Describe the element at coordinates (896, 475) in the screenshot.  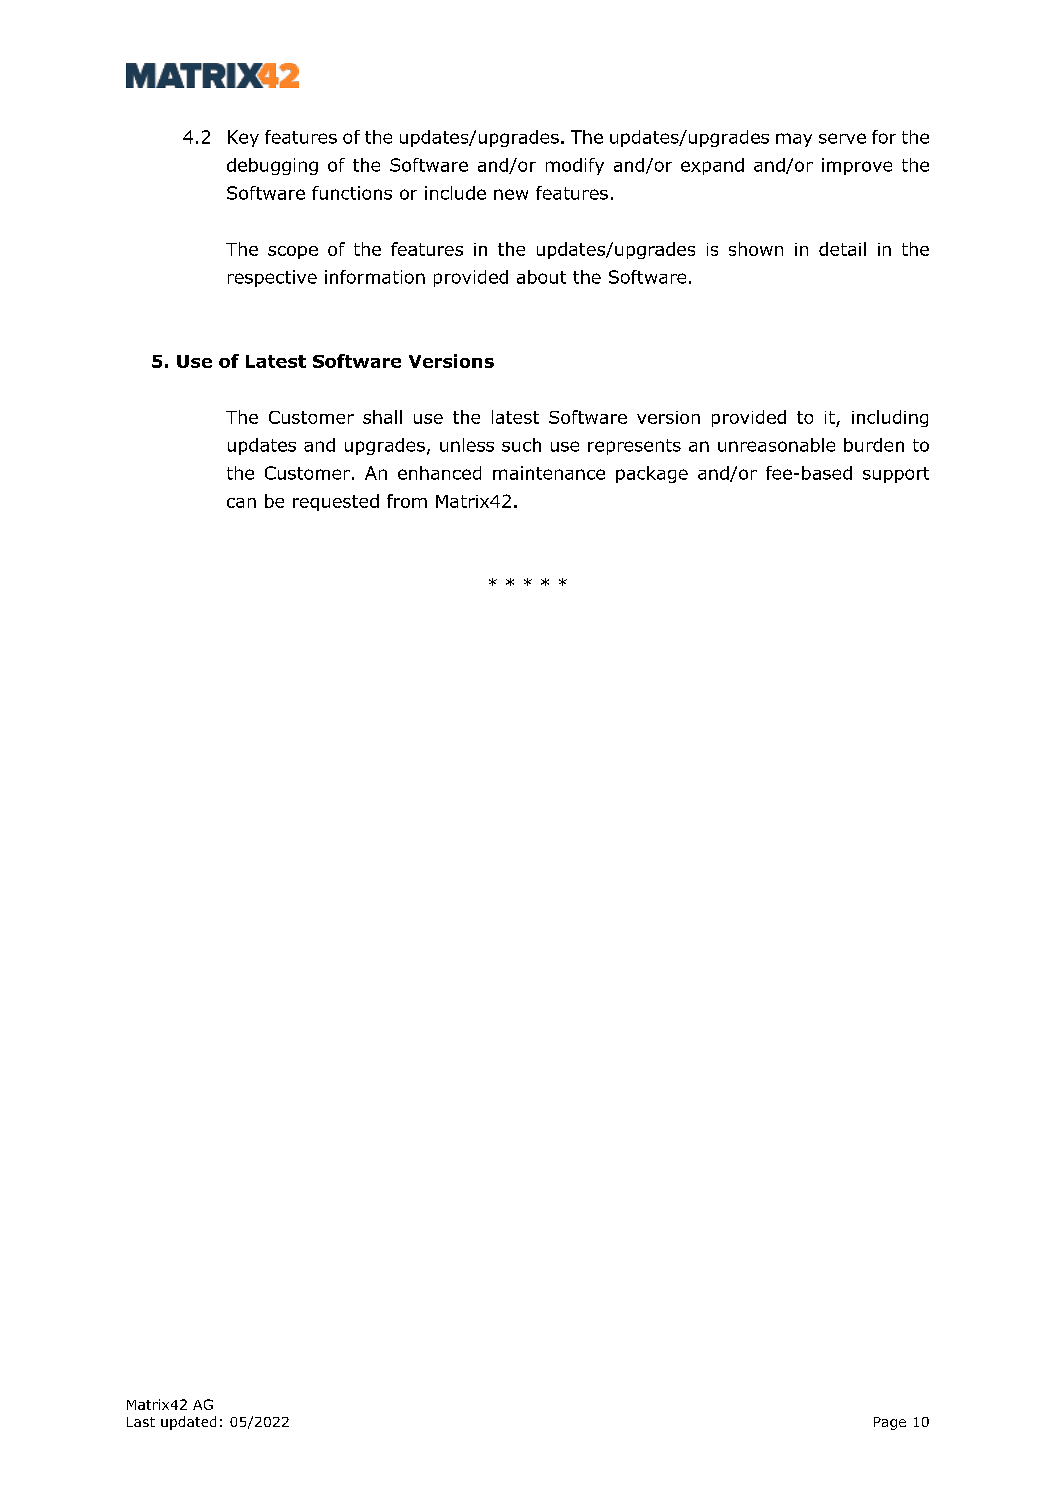
I see `support` at that location.
